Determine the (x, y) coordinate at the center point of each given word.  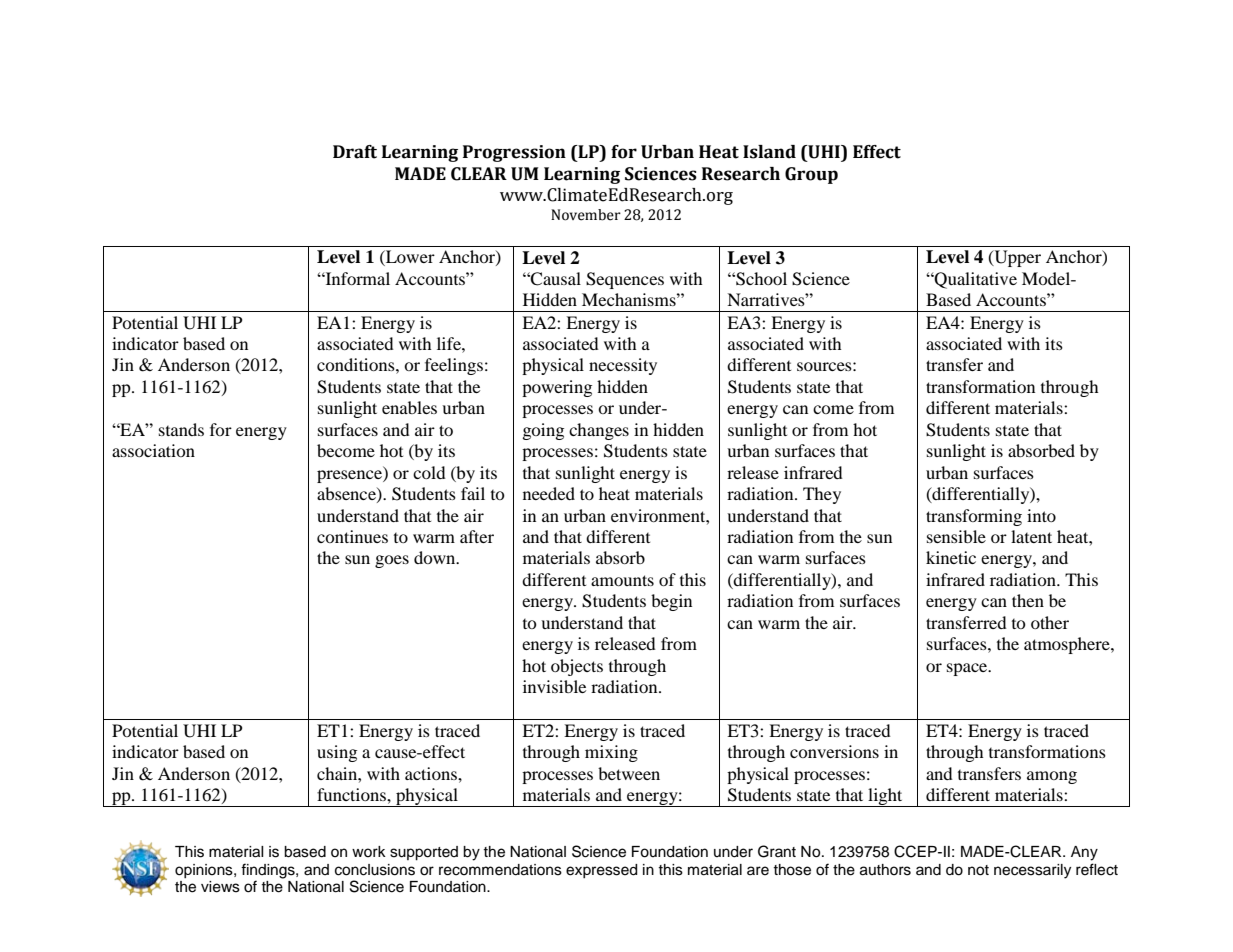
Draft (355, 152)
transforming (974, 517)
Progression (514, 153)
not (978, 870)
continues (352, 536)
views (220, 887)
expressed (601, 871)
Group (811, 175)
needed (549, 493)
